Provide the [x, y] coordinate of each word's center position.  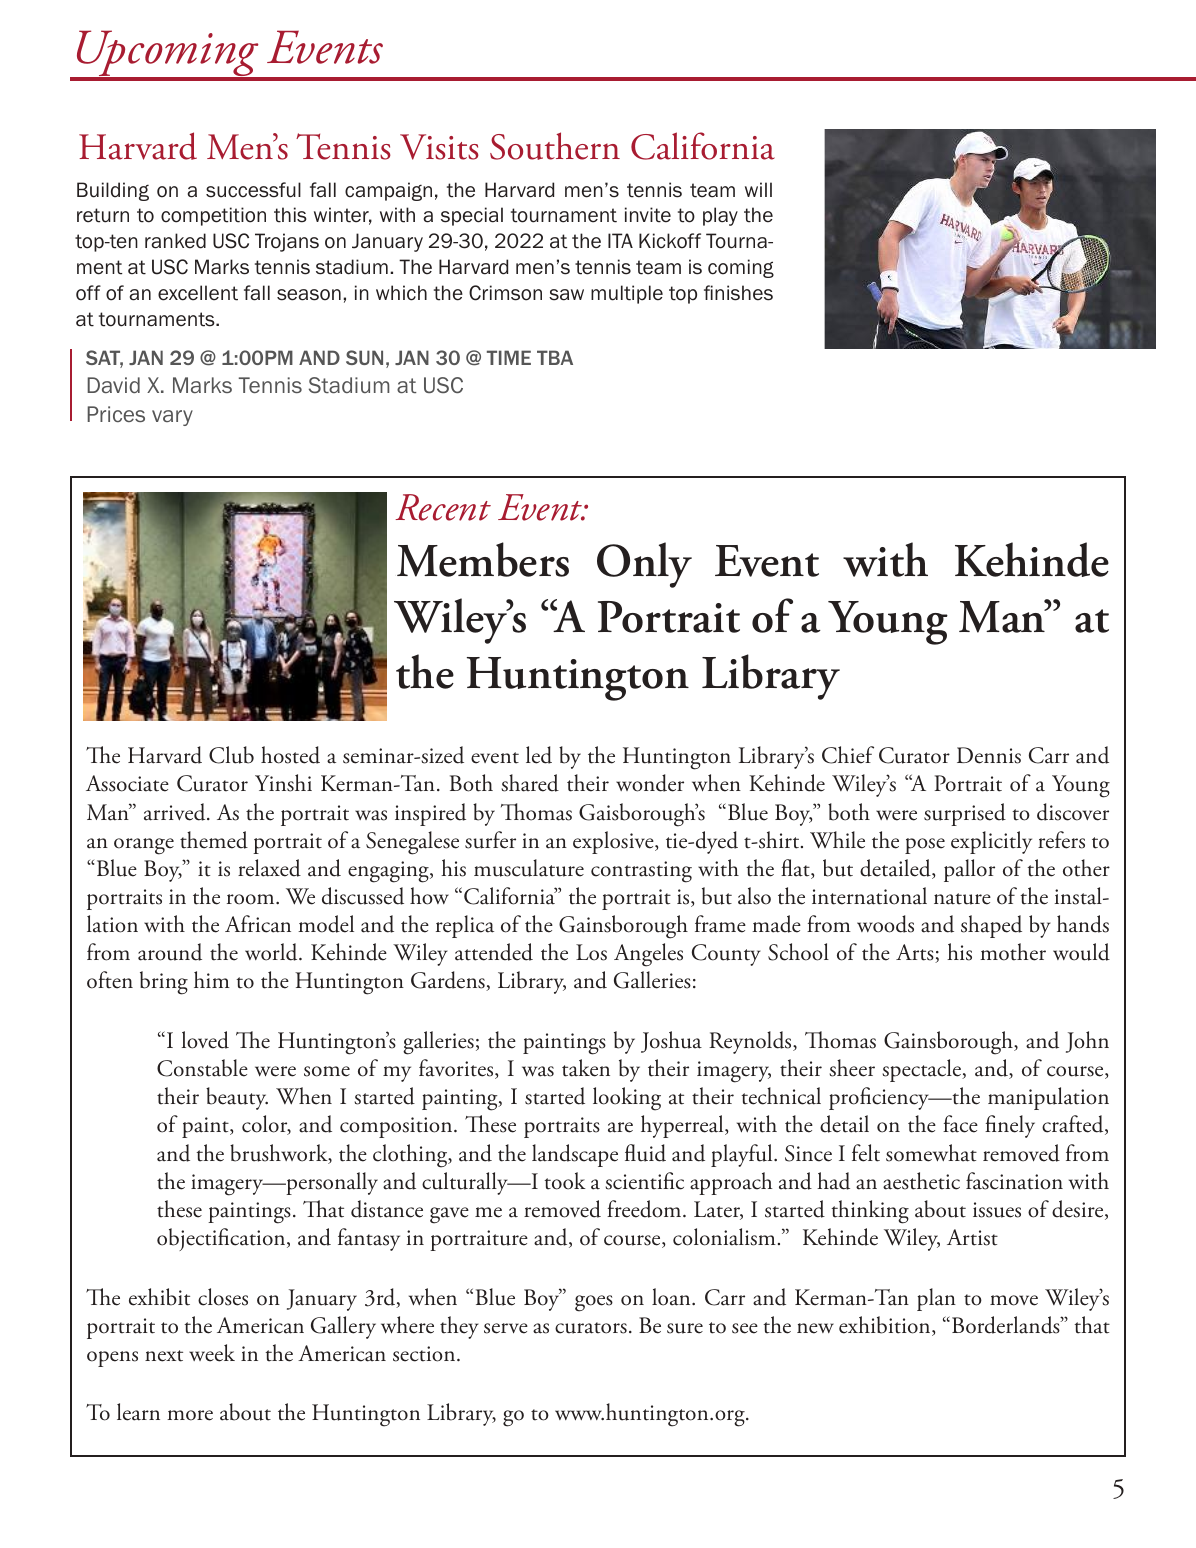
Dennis [989, 755]
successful [253, 190]
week [212, 1353]
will [758, 189]
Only [644, 565]
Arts [916, 953]
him [212, 979]
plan [936, 1299]
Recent [443, 507]
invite [648, 215]
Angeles [648, 955]
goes [594, 1303]
